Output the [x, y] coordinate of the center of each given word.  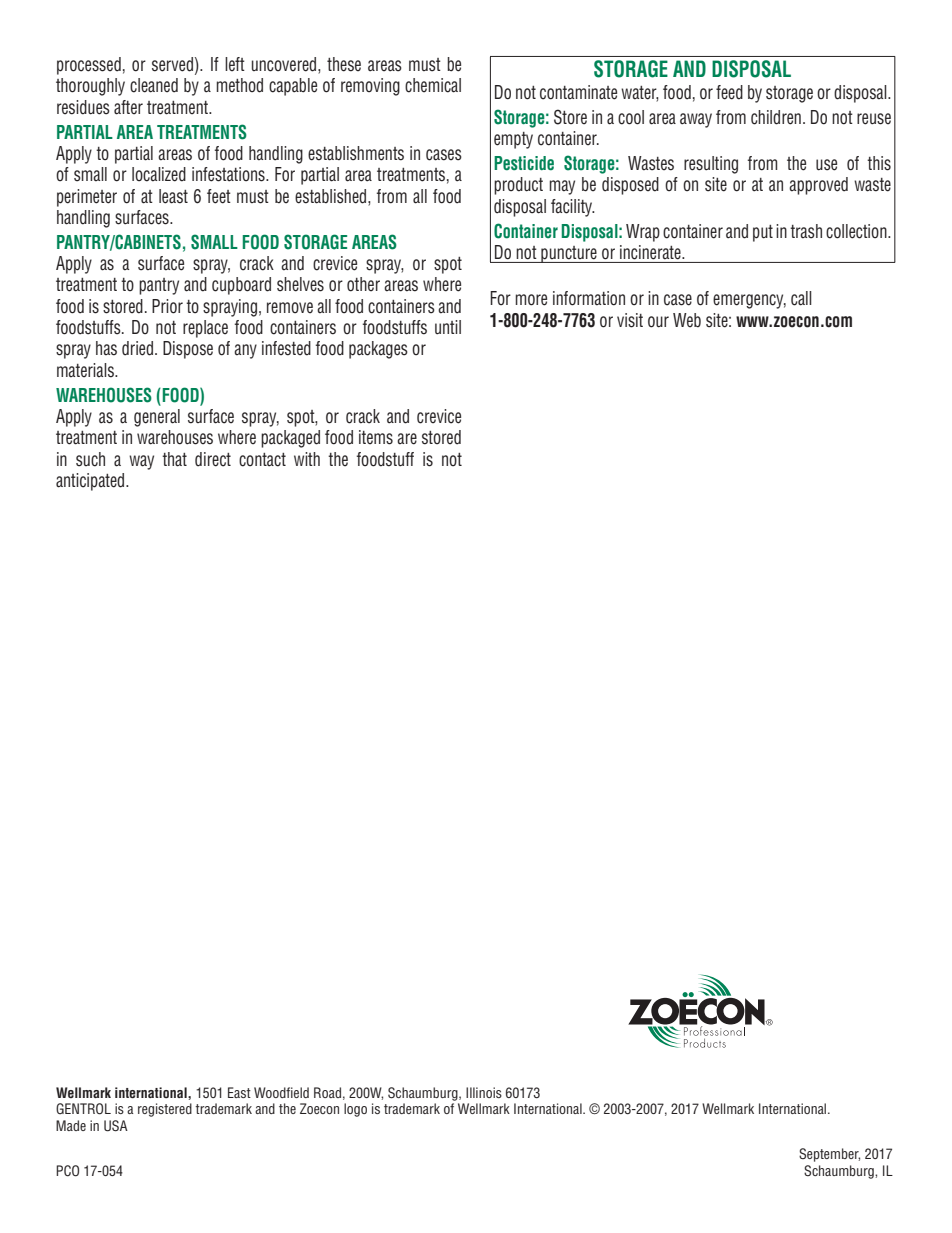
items [376, 437]
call [801, 298]
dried [139, 348]
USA [116, 1126]
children [776, 117]
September [829, 1155]
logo [355, 1110]
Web [687, 320]
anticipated [91, 482]
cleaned [154, 85]
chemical [433, 85]
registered [165, 1110]
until [448, 327]
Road [327, 1092]
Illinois [484, 1092]
